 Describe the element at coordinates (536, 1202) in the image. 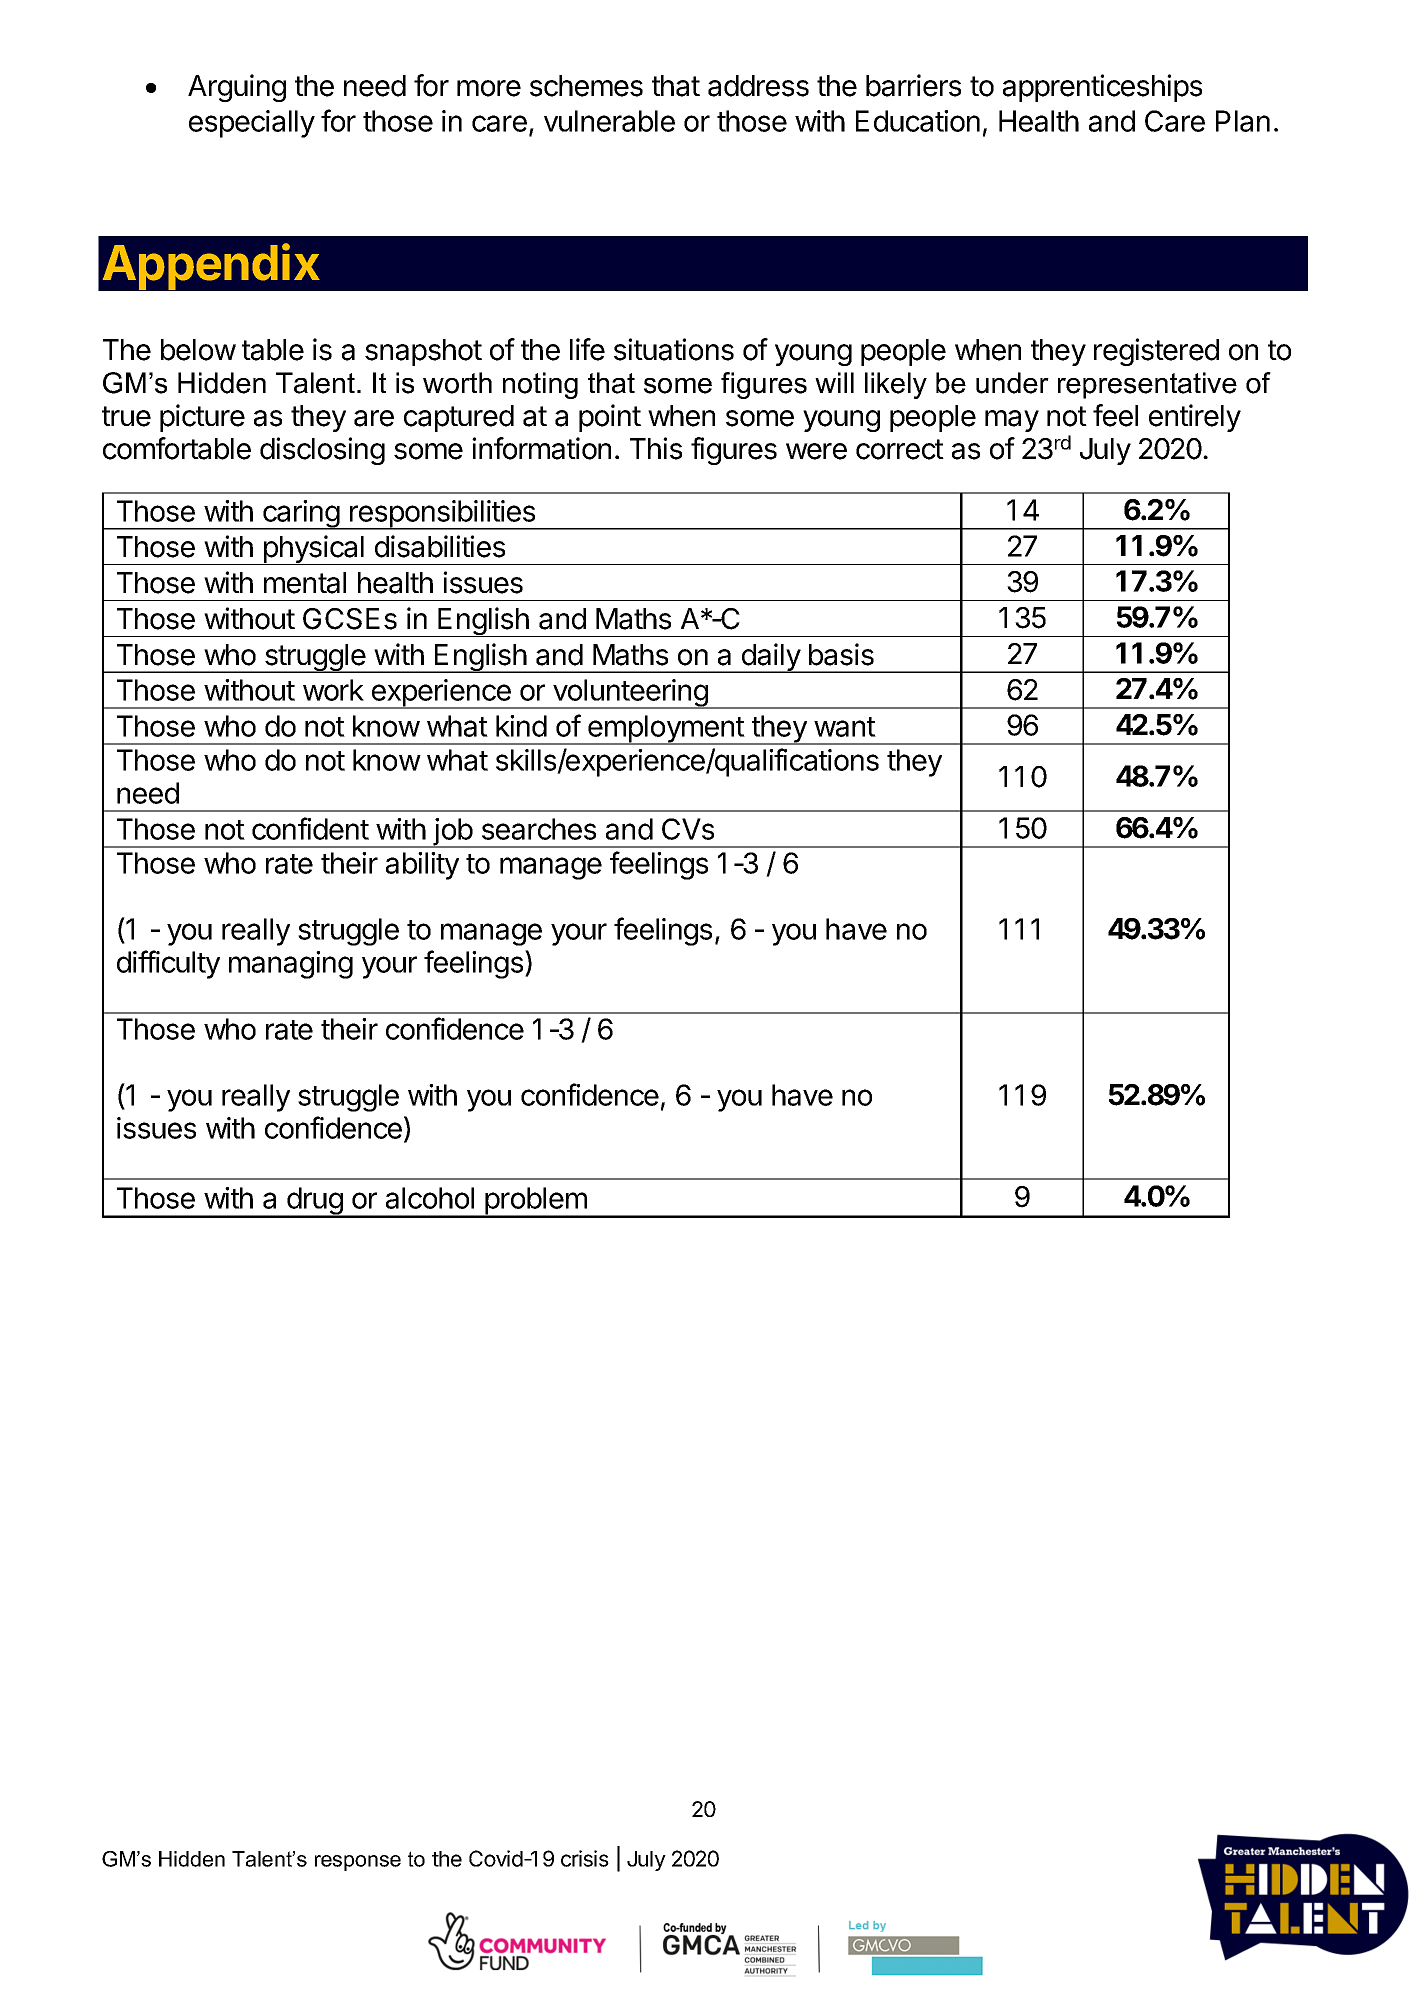

I see `problem` at that location.
